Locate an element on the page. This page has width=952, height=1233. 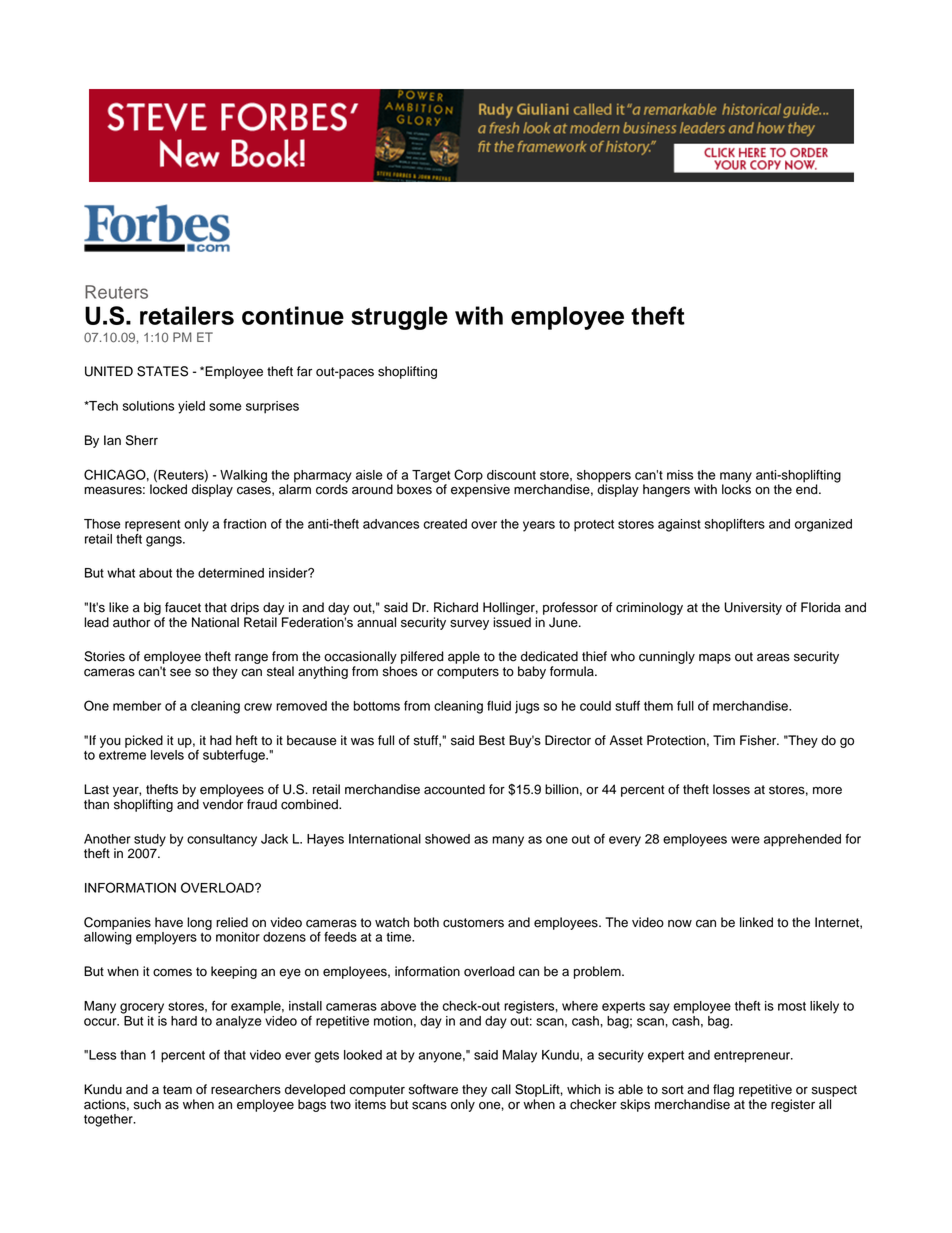
consultancy is located at coordinates (222, 840).
